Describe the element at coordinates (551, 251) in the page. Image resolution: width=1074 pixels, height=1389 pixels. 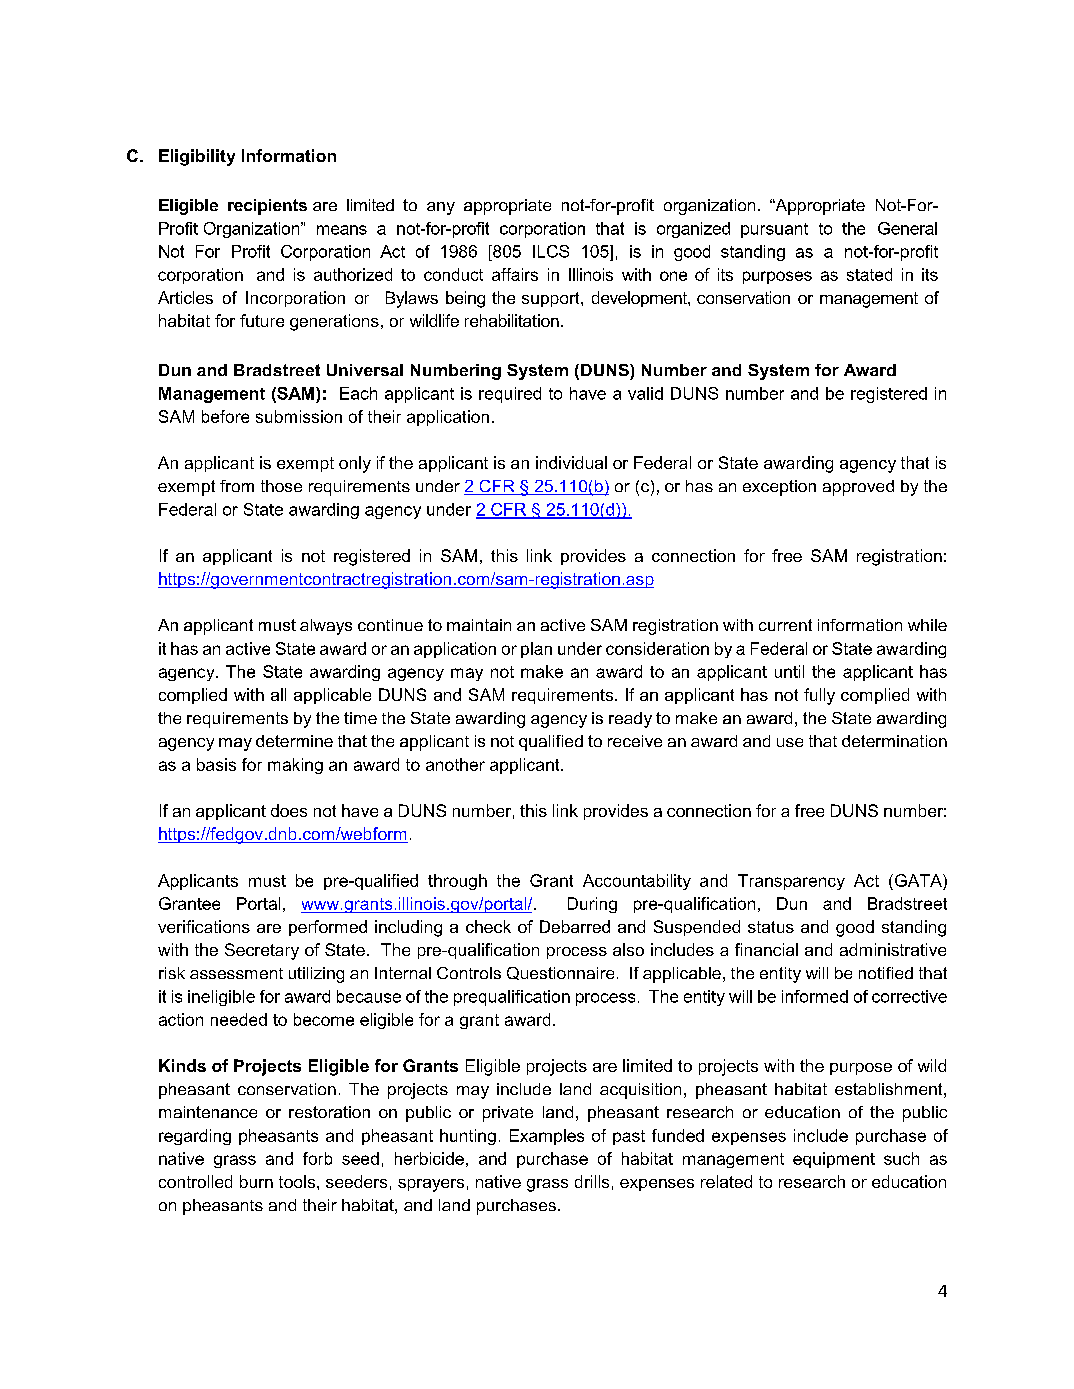
I see `ILCS` at that location.
